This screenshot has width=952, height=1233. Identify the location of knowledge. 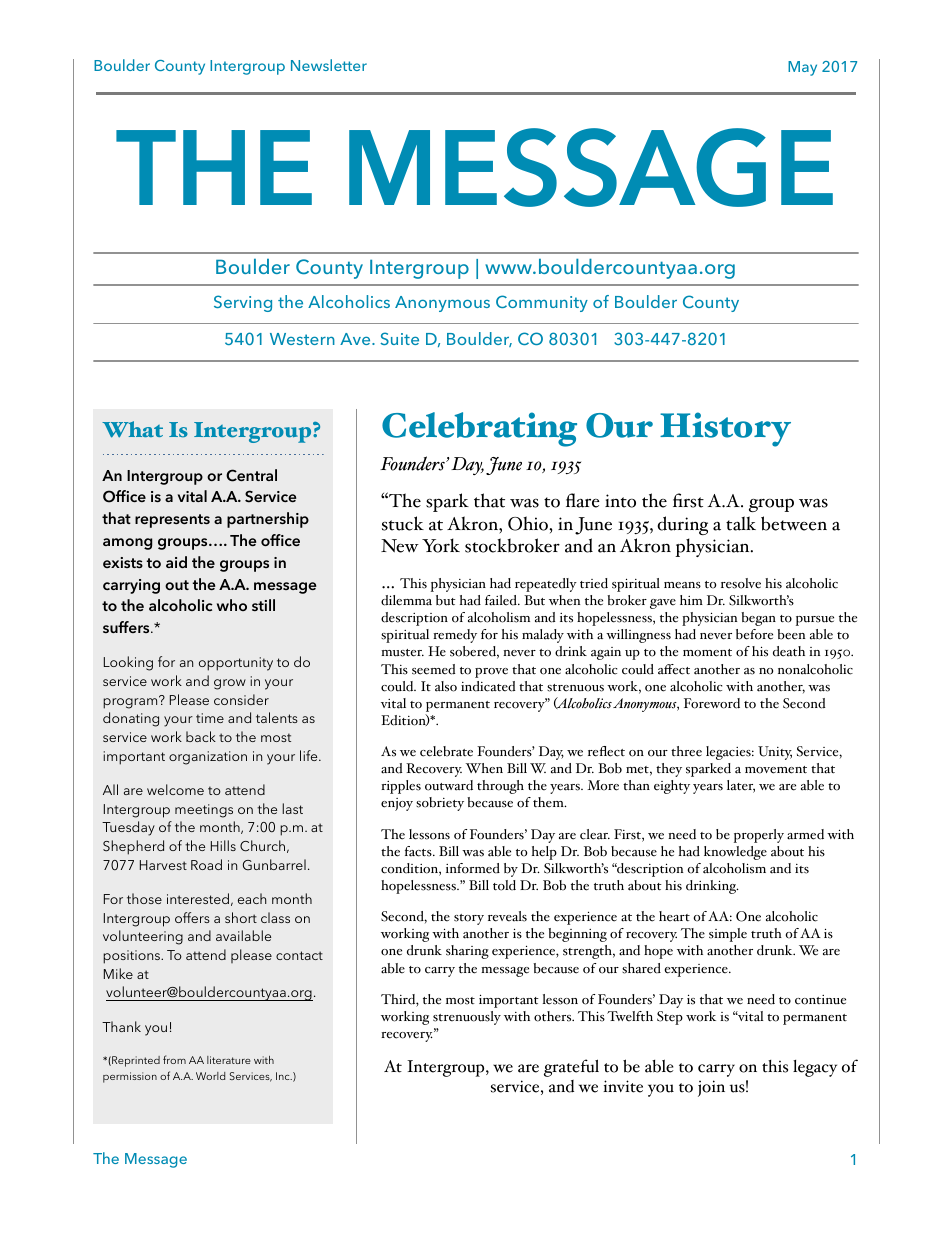
(735, 853).
